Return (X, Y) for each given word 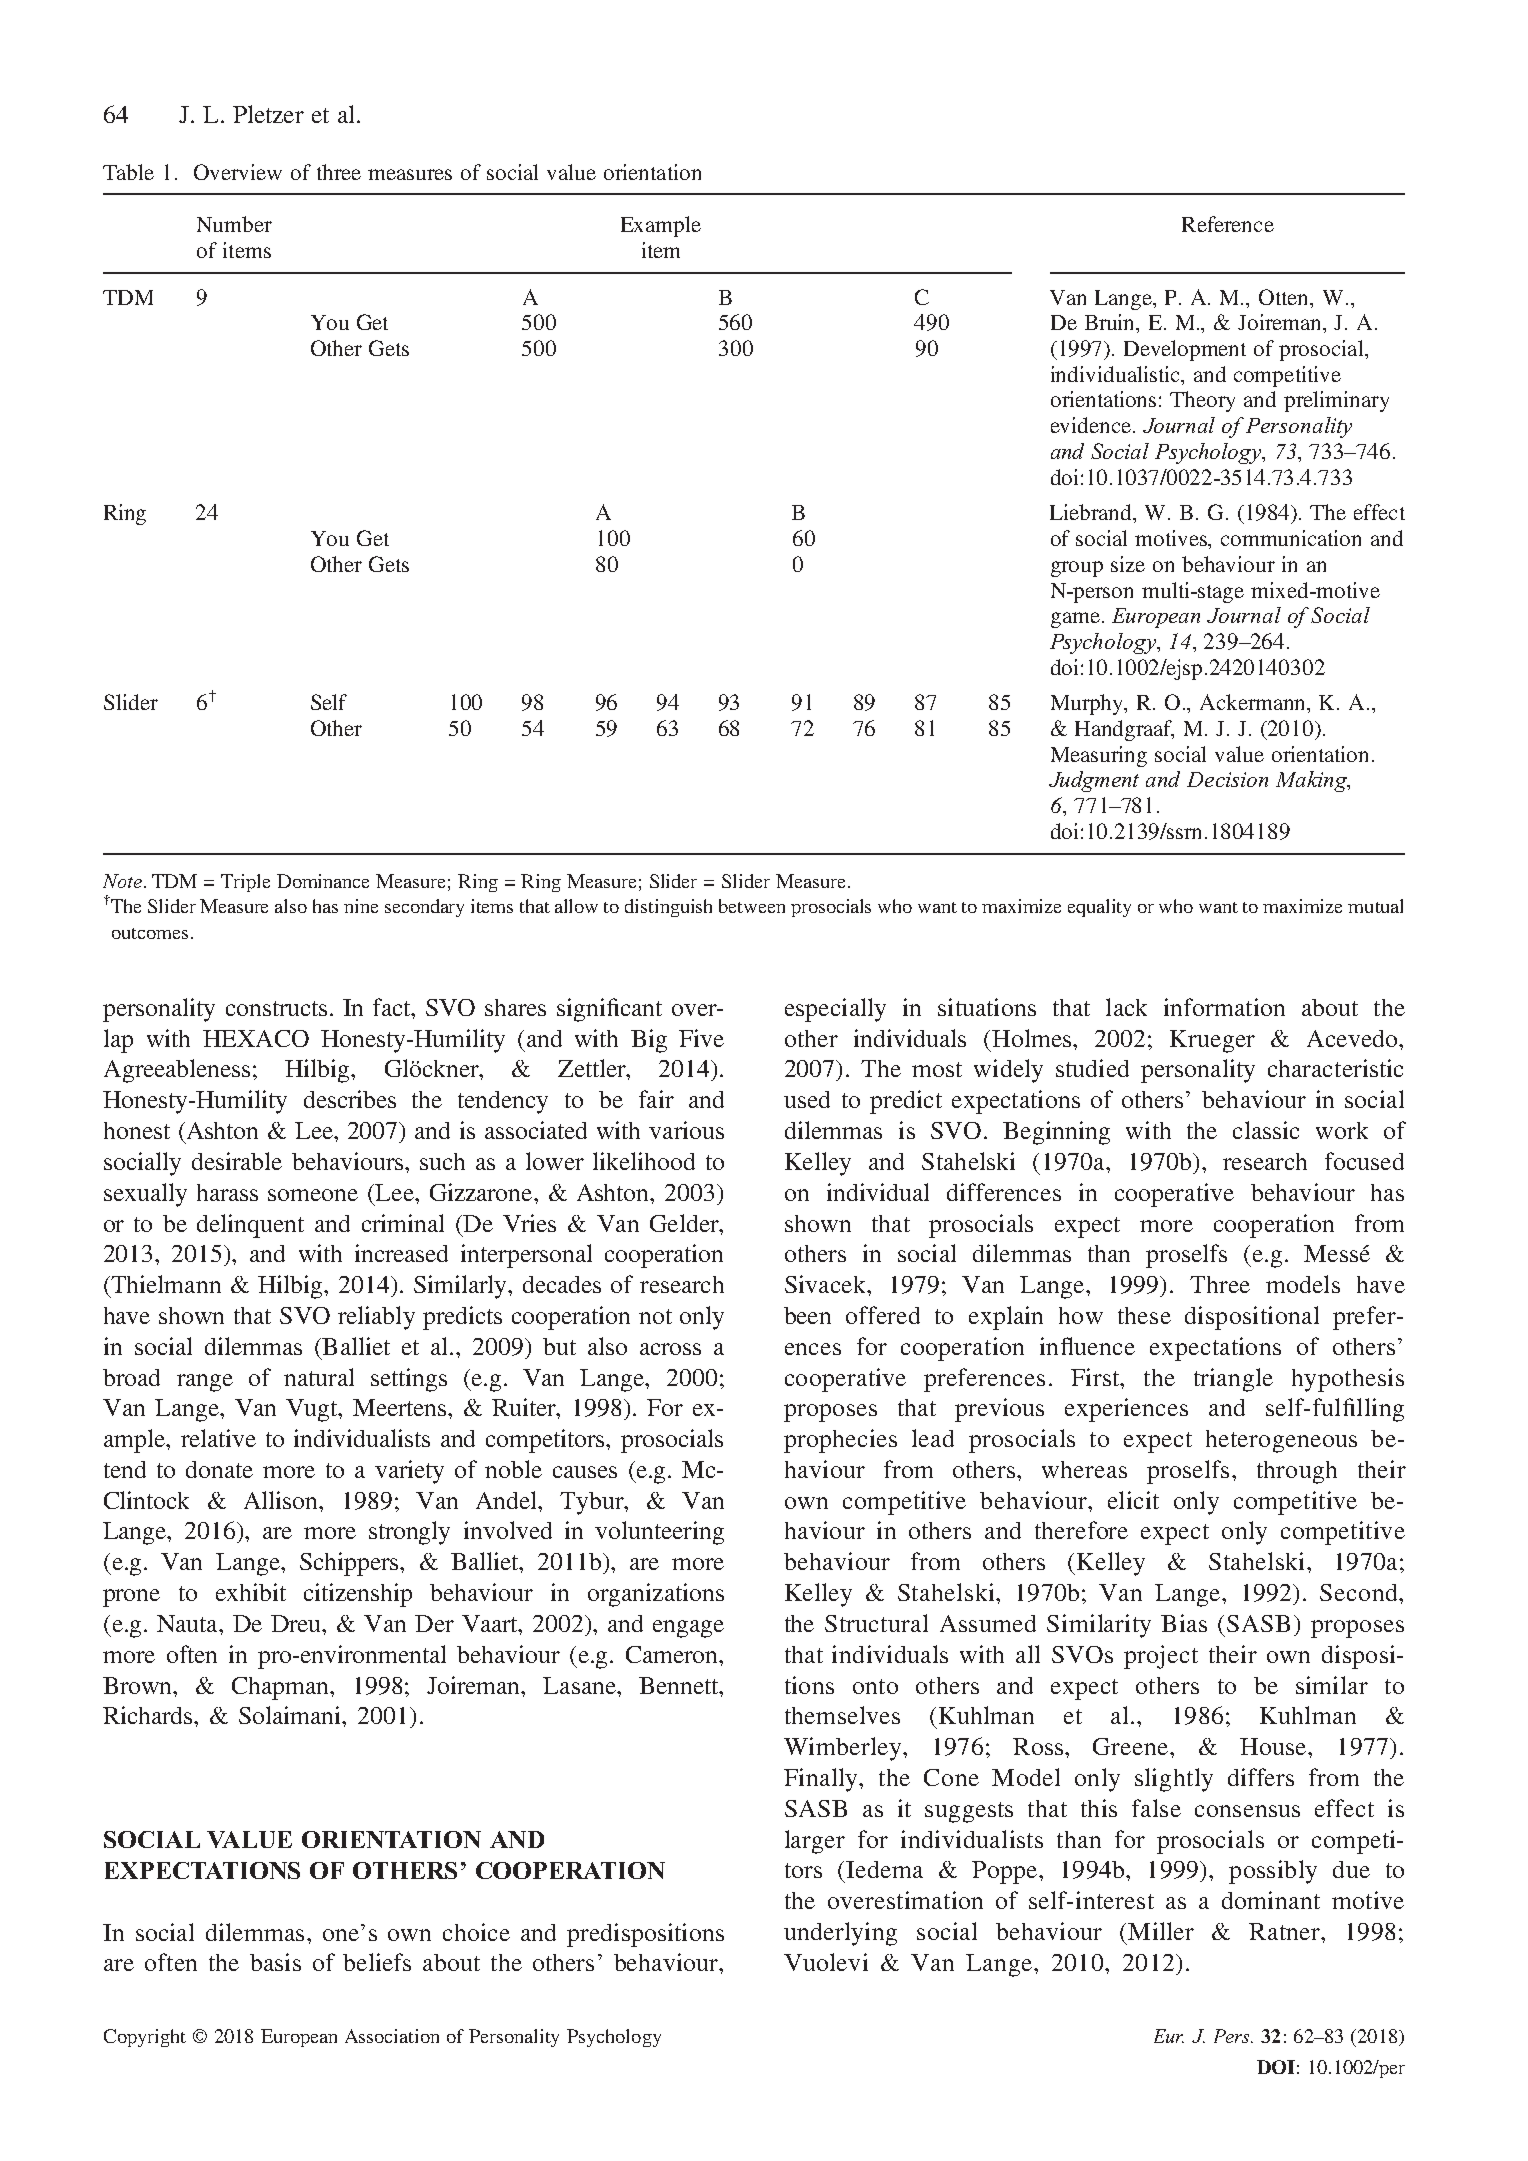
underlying (840, 1934)
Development (1185, 350)
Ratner (1285, 1931)
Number (234, 224)
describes (350, 1099)
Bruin (1111, 323)
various (686, 1130)
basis (275, 1962)
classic (1266, 1130)
